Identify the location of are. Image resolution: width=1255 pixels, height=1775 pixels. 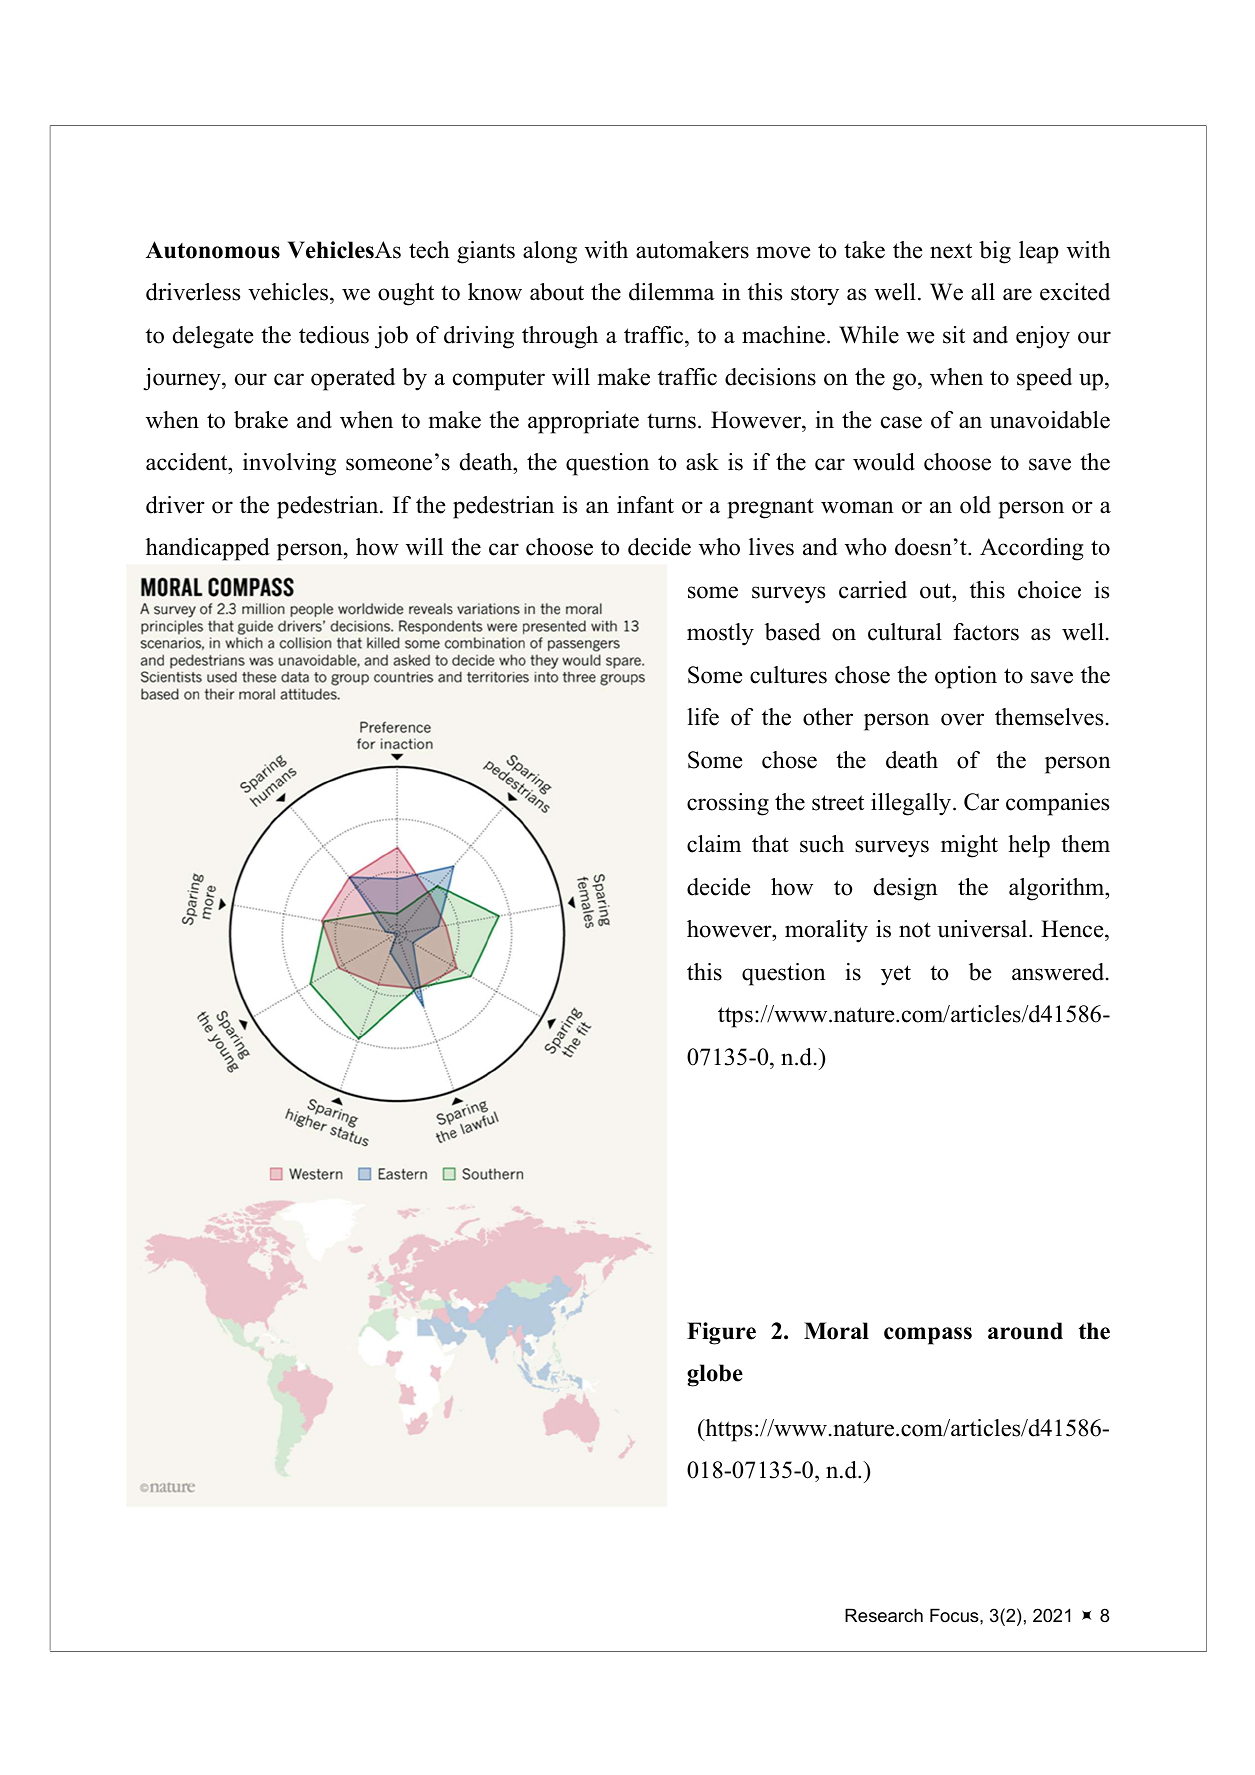
(1017, 294).
